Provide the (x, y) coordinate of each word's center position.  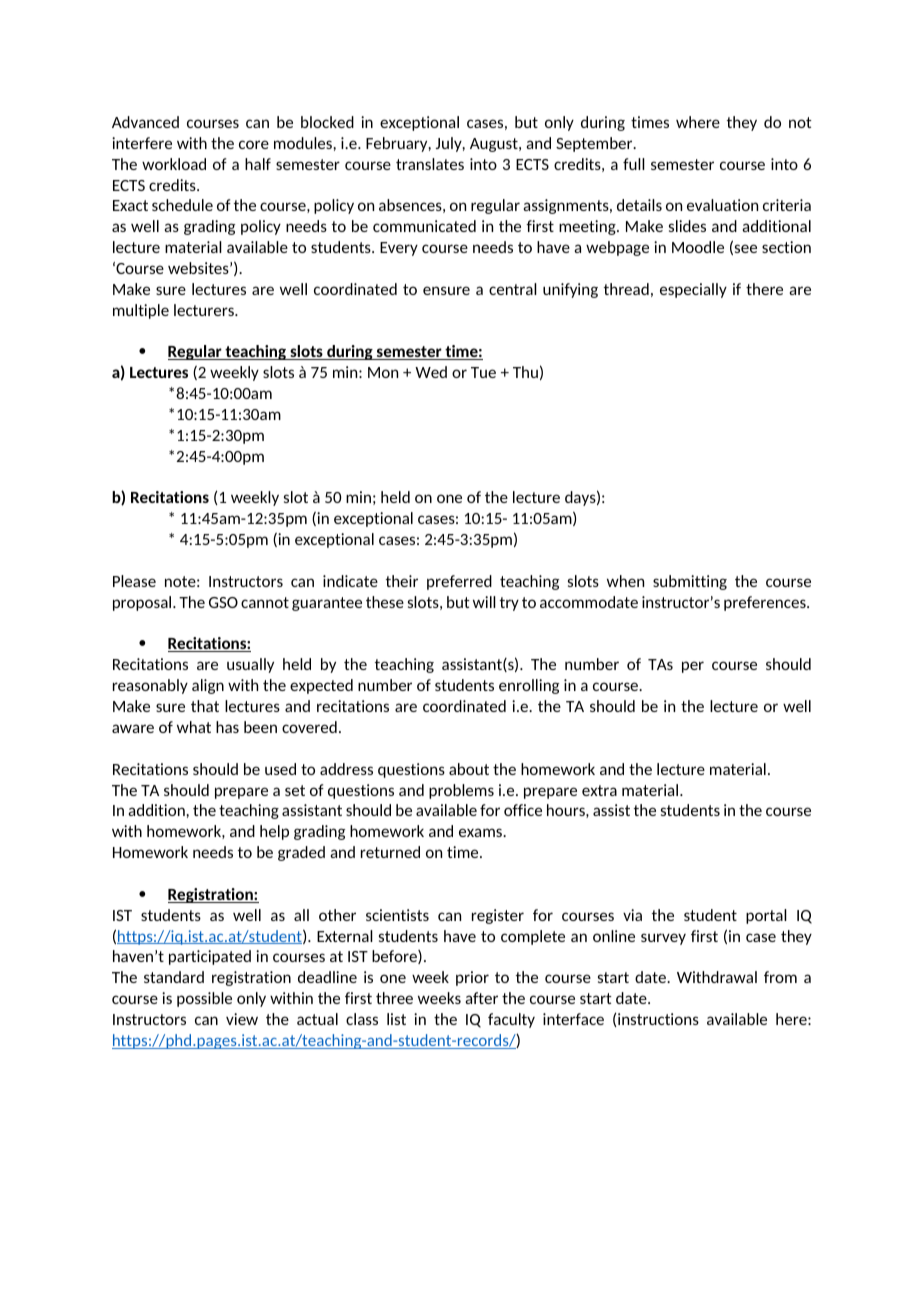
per (693, 667)
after (481, 998)
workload (174, 164)
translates (430, 164)
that (205, 706)
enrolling (529, 686)
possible (204, 999)
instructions (657, 1020)
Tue (483, 372)
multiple (141, 311)
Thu (525, 372)
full (634, 164)
